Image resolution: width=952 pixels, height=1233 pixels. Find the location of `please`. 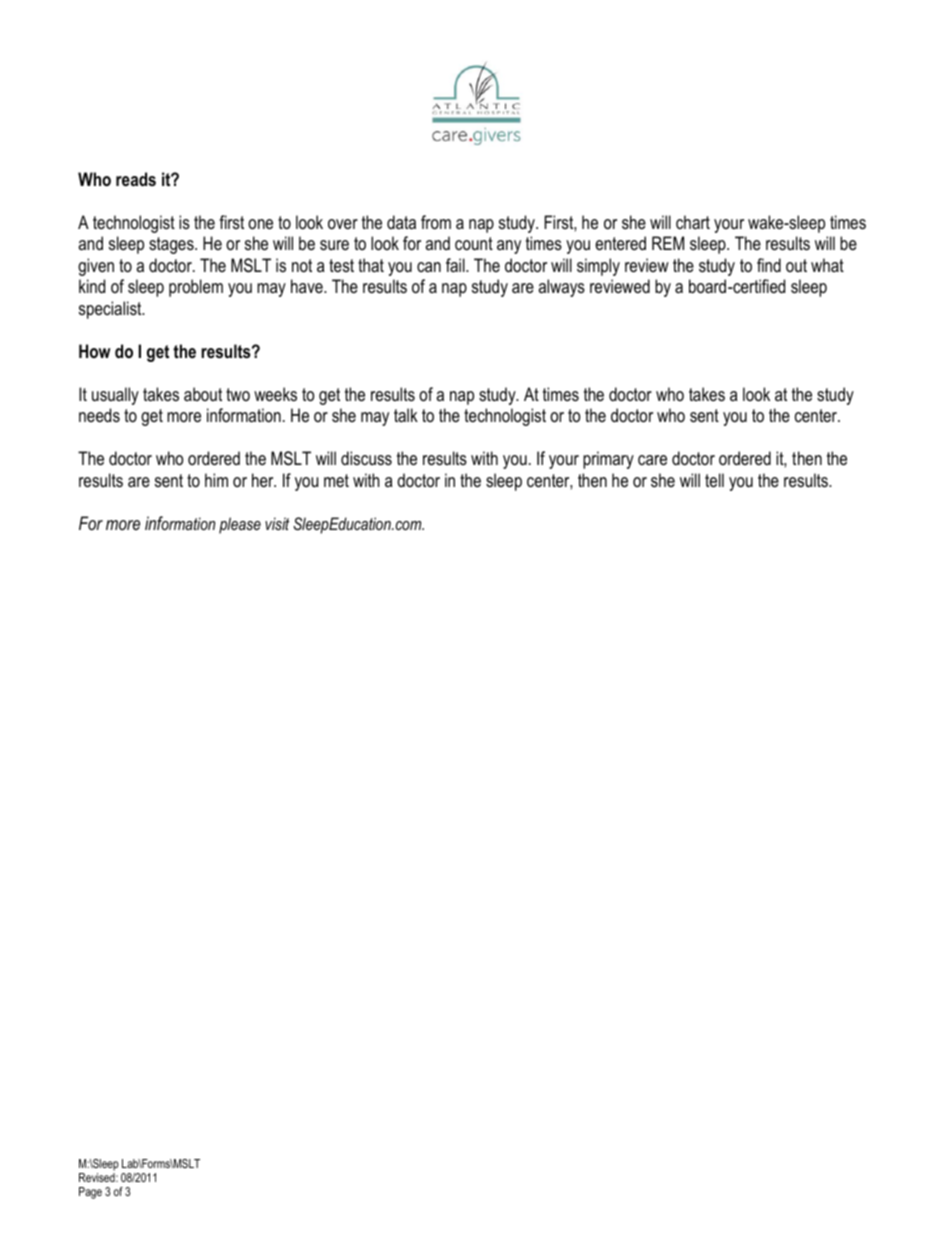

please is located at coordinates (240, 525).
